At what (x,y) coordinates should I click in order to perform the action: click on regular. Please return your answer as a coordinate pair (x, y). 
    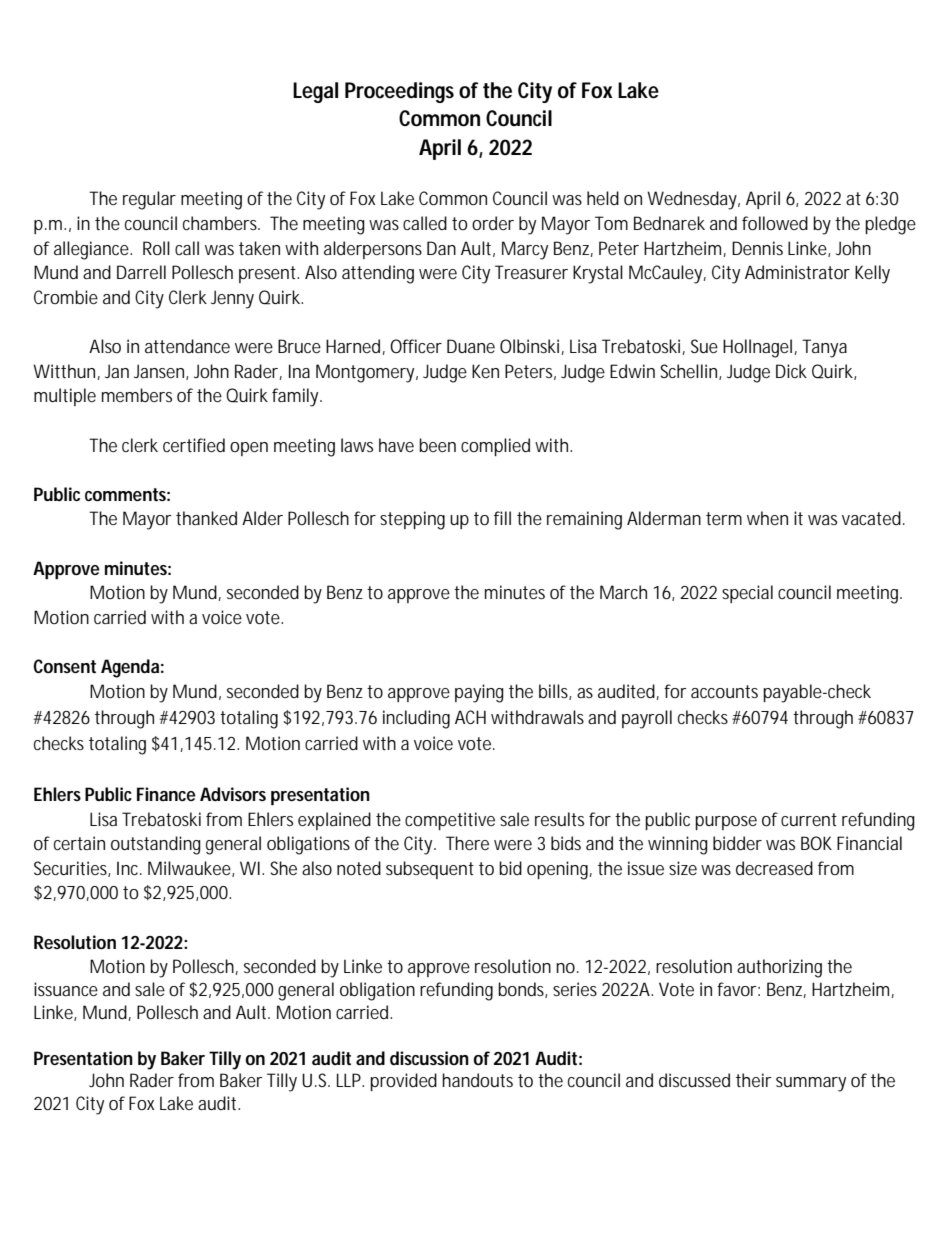
    Looking at the image, I should click on (149, 200).
